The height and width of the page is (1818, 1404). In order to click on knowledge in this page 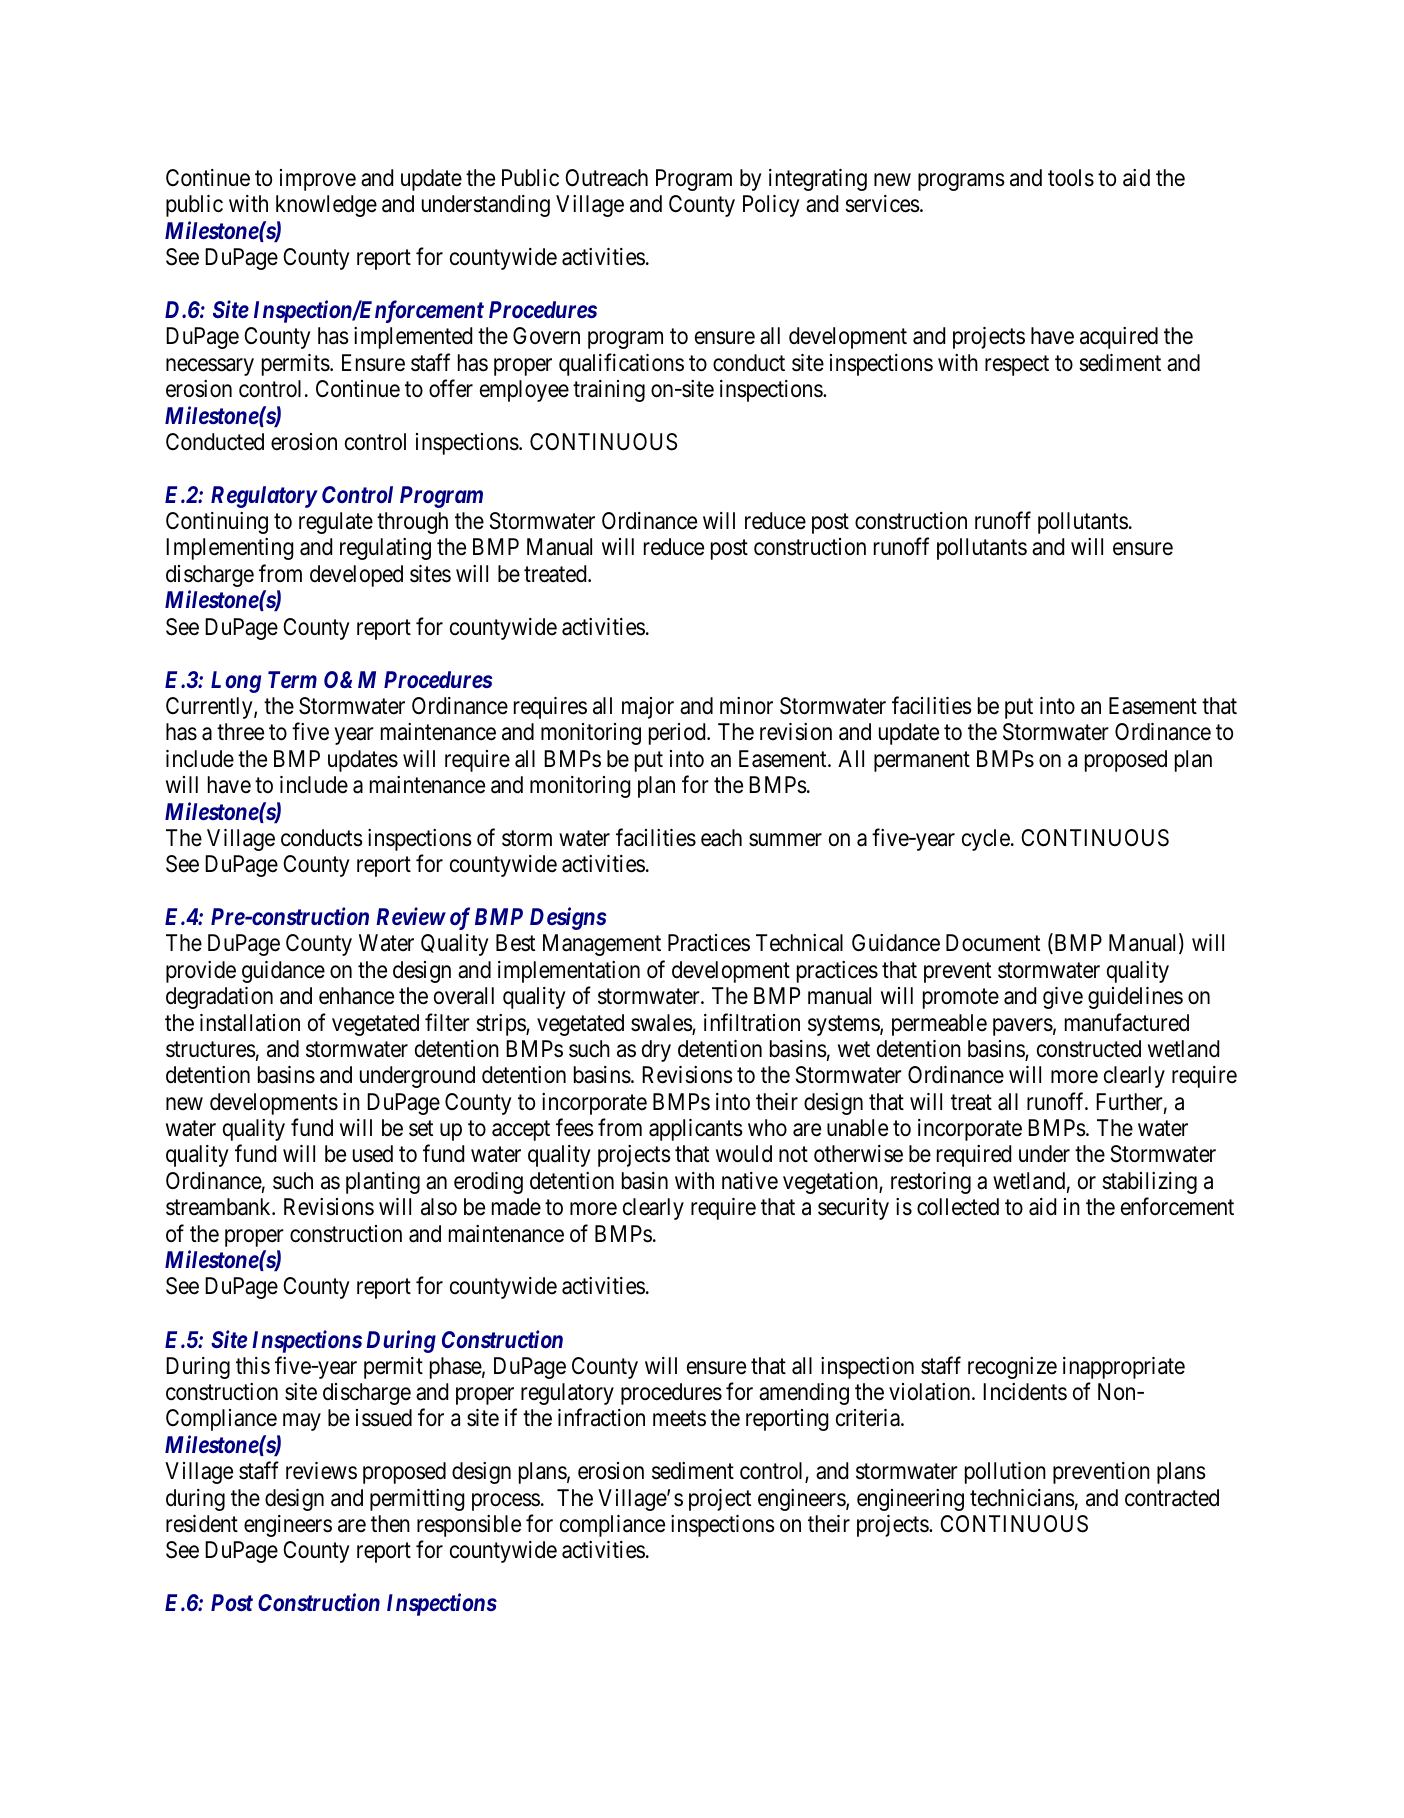, I will do `click(326, 206)`.
